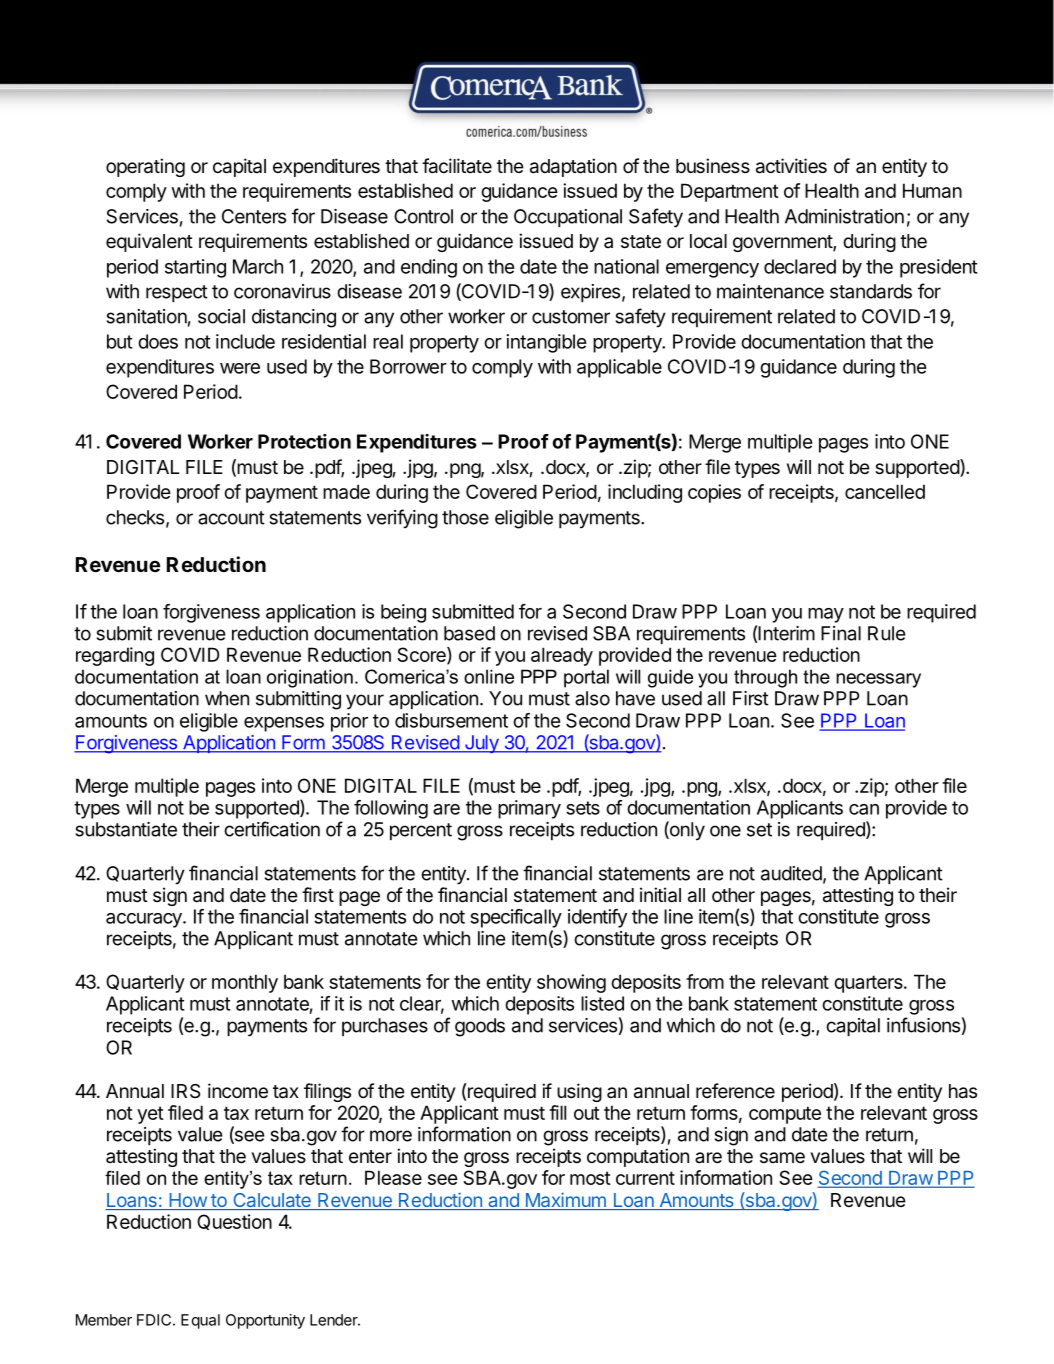 The width and height of the screenshot is (1054, 1364). I want to click on Occupational, so click(568, 218).
